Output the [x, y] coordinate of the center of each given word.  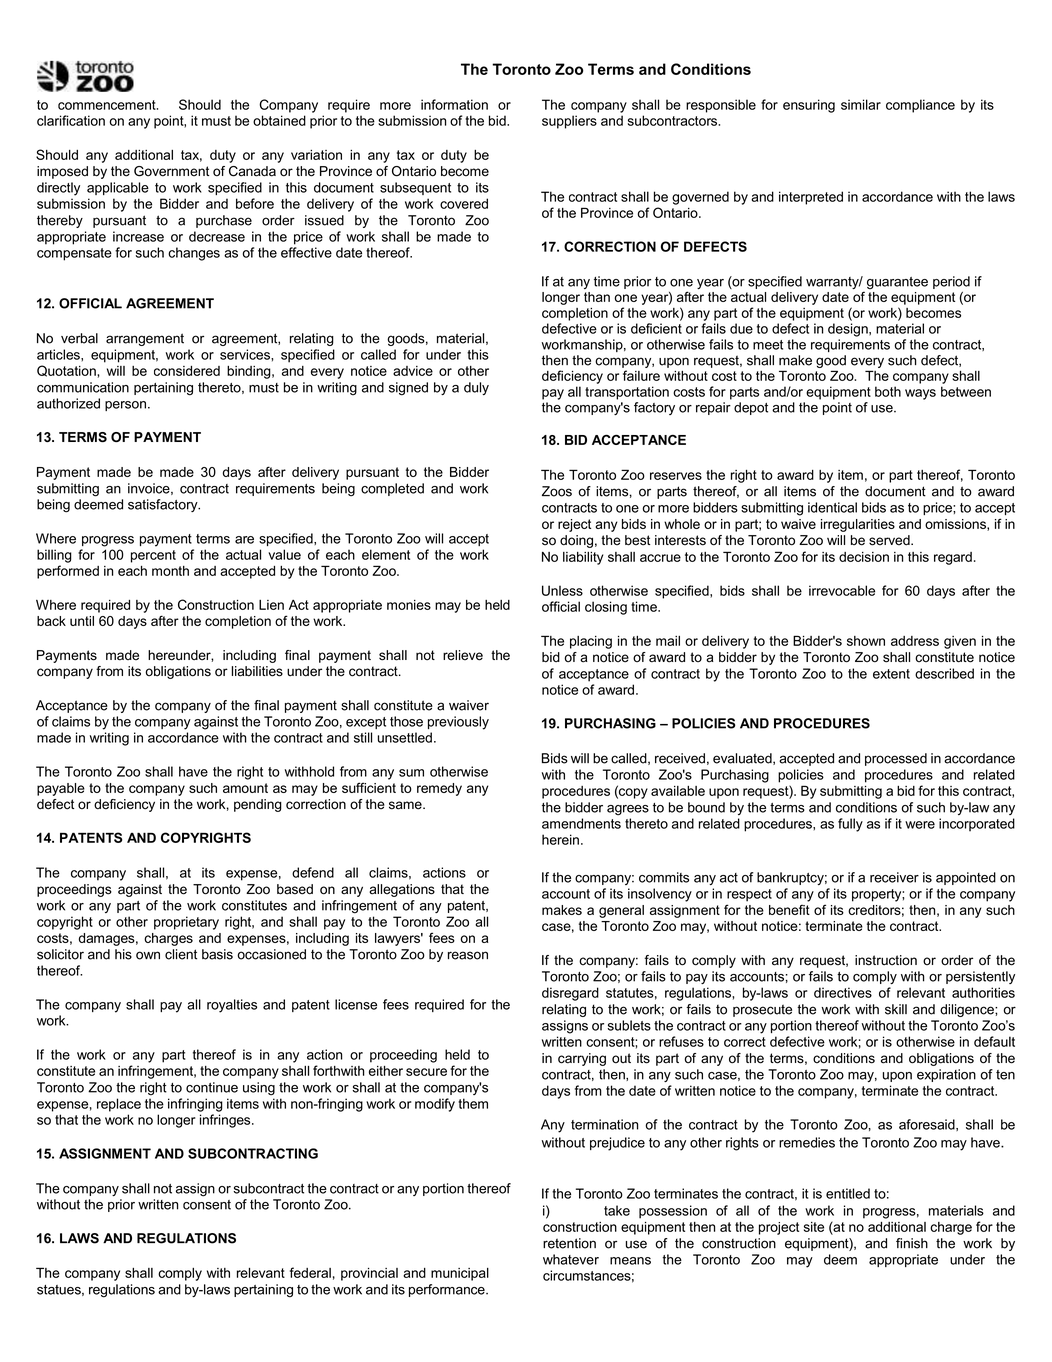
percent [153, 556]
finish [912, 1243]
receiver [894, 877]
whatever [571, 1259]
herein [560, 839]
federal [310, 1272]
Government [171, 171]
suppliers [569, 122]
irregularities [858, 525]
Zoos [557, 491]
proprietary [186, 923]
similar [861, 104]
